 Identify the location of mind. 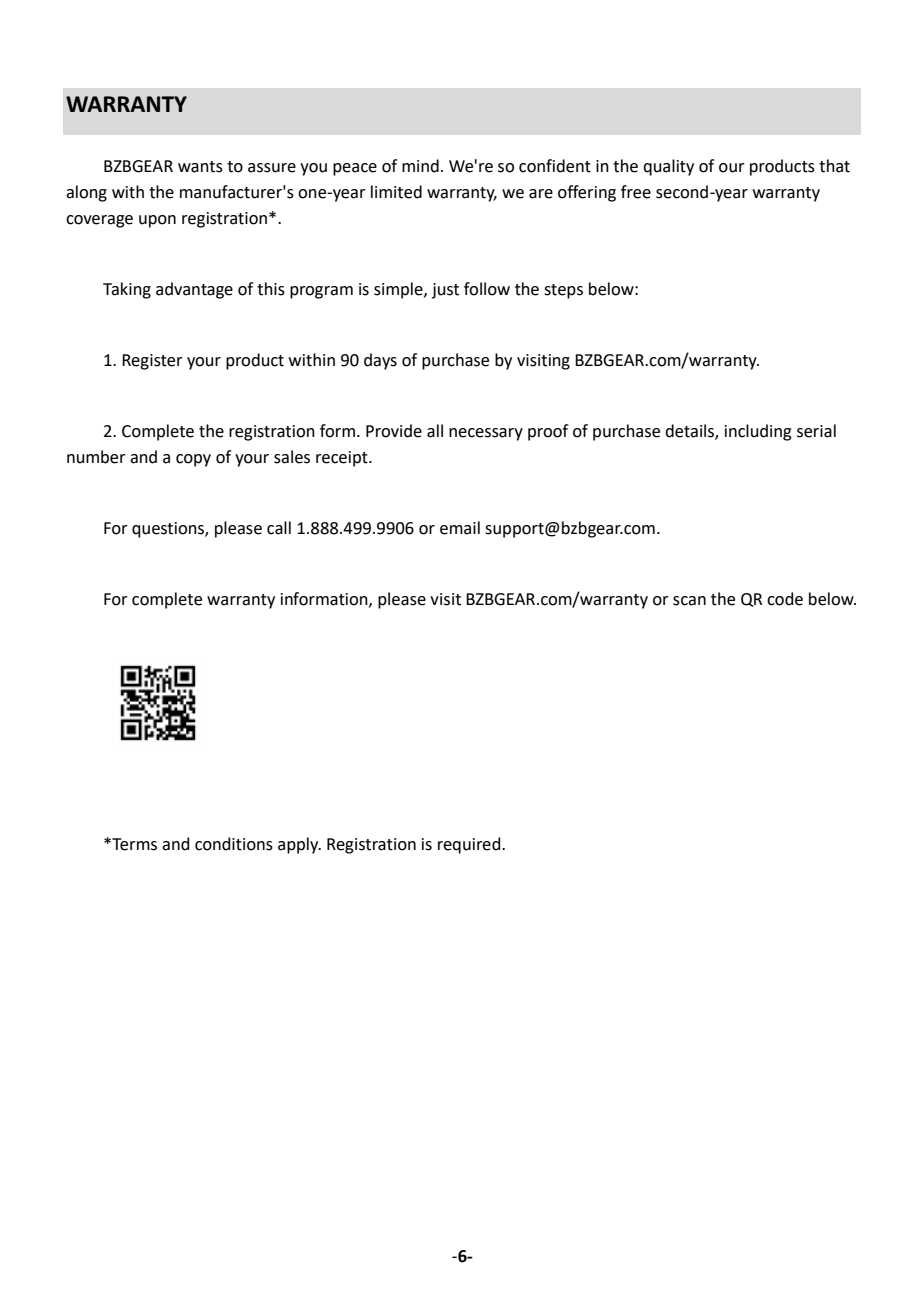
(420, 166).
